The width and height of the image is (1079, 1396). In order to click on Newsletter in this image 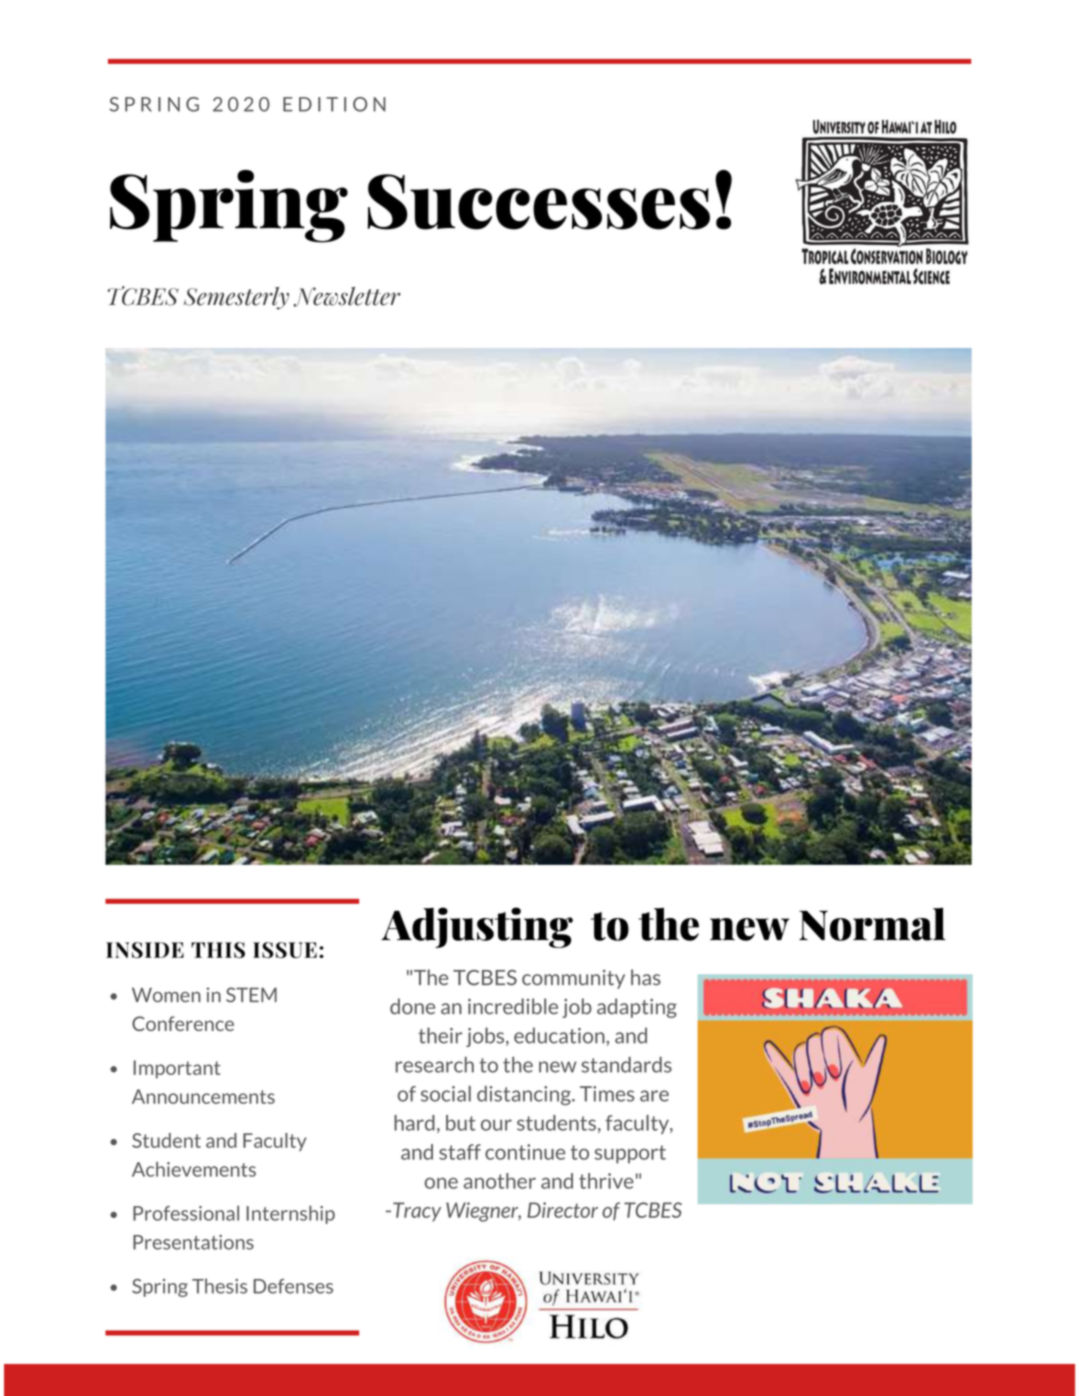, I will do `click(347, 297)`.
